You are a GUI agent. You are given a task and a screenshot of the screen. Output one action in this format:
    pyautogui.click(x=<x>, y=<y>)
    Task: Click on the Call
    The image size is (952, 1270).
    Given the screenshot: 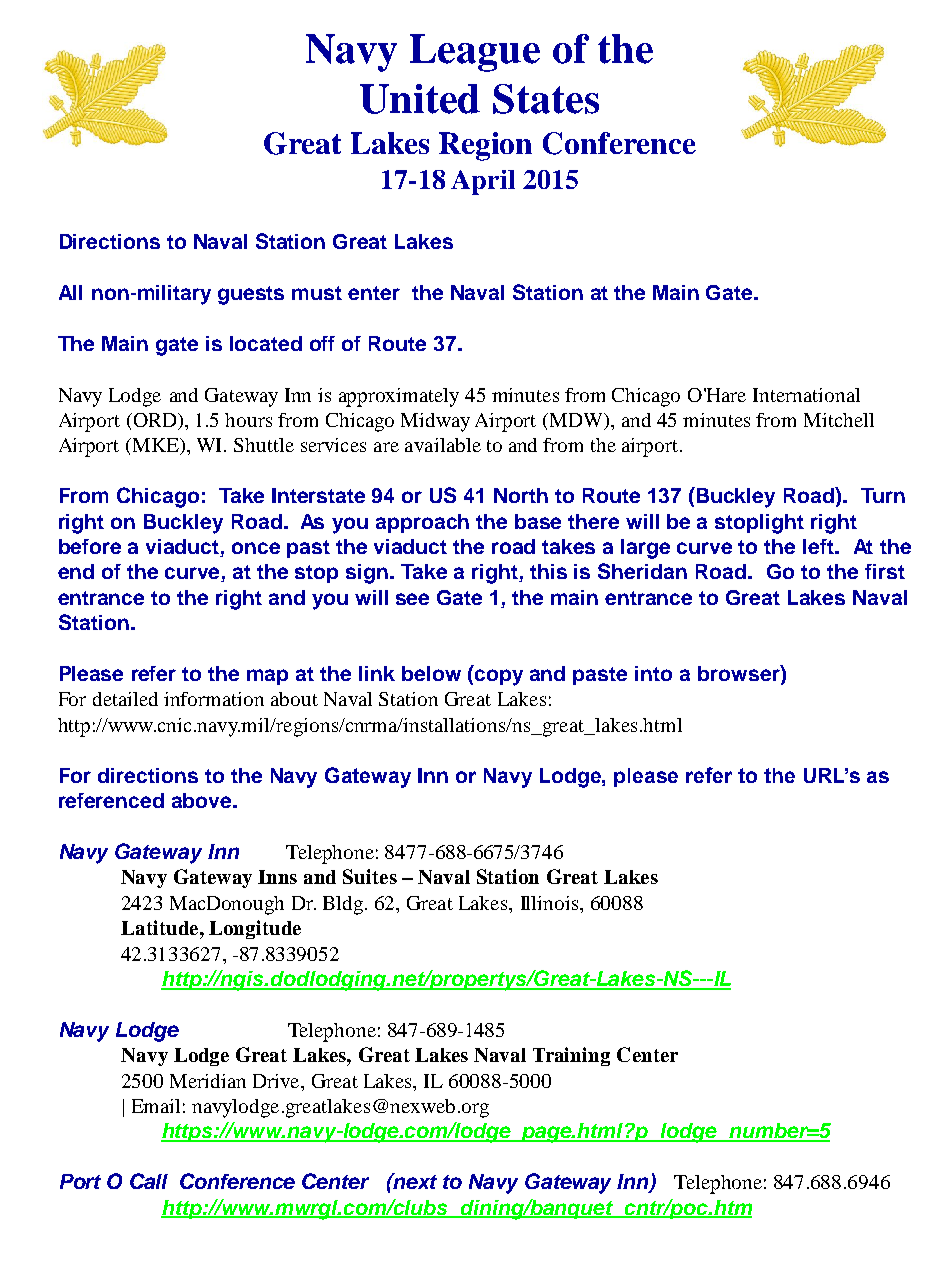 What is the action you would take?
    pyautogui.click(x=149, y=1181)
